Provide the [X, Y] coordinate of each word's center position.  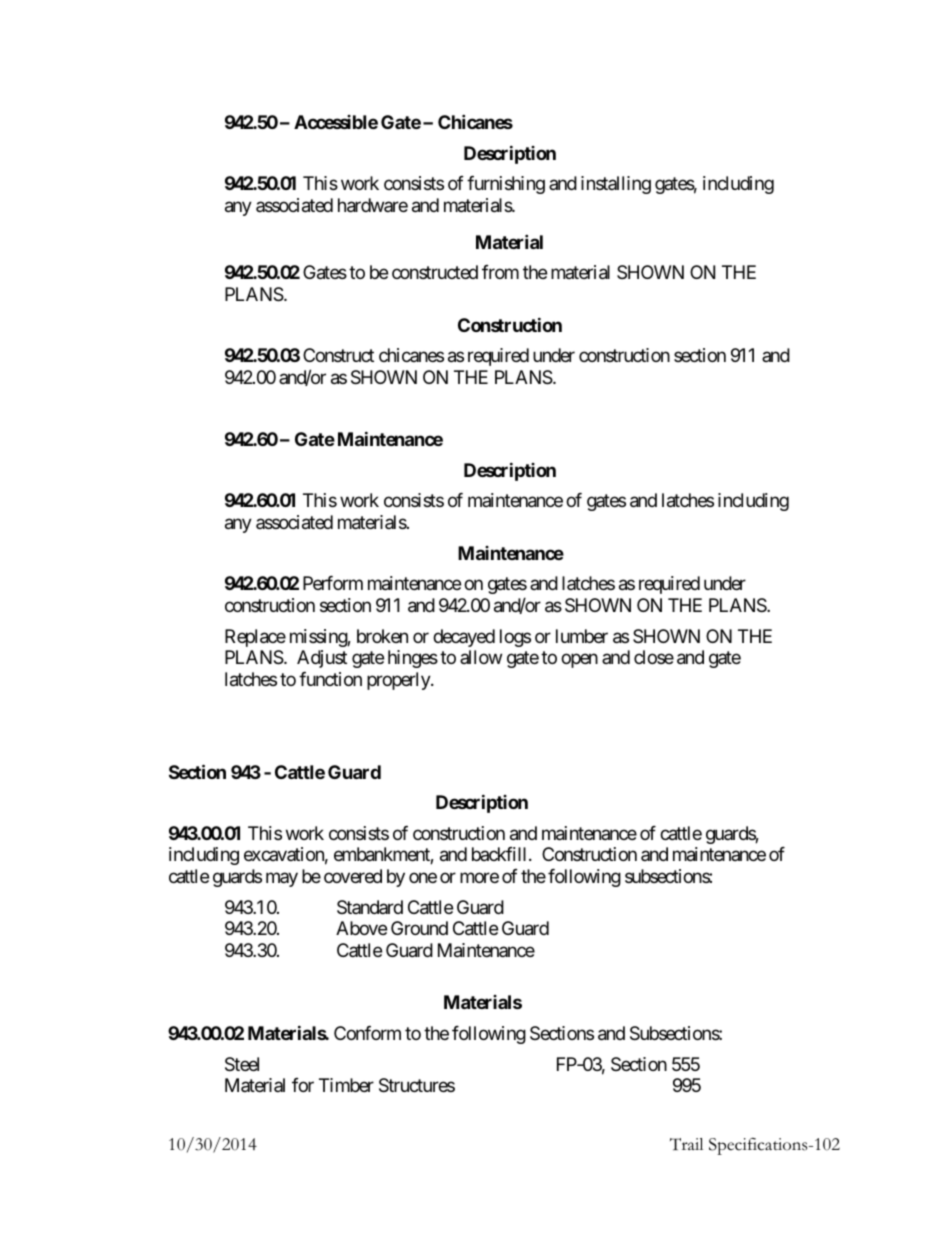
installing [616, 185]
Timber [346, 1085]
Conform [367, 1033]
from [500, 272]
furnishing [506, 185]
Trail [686, 1144]
